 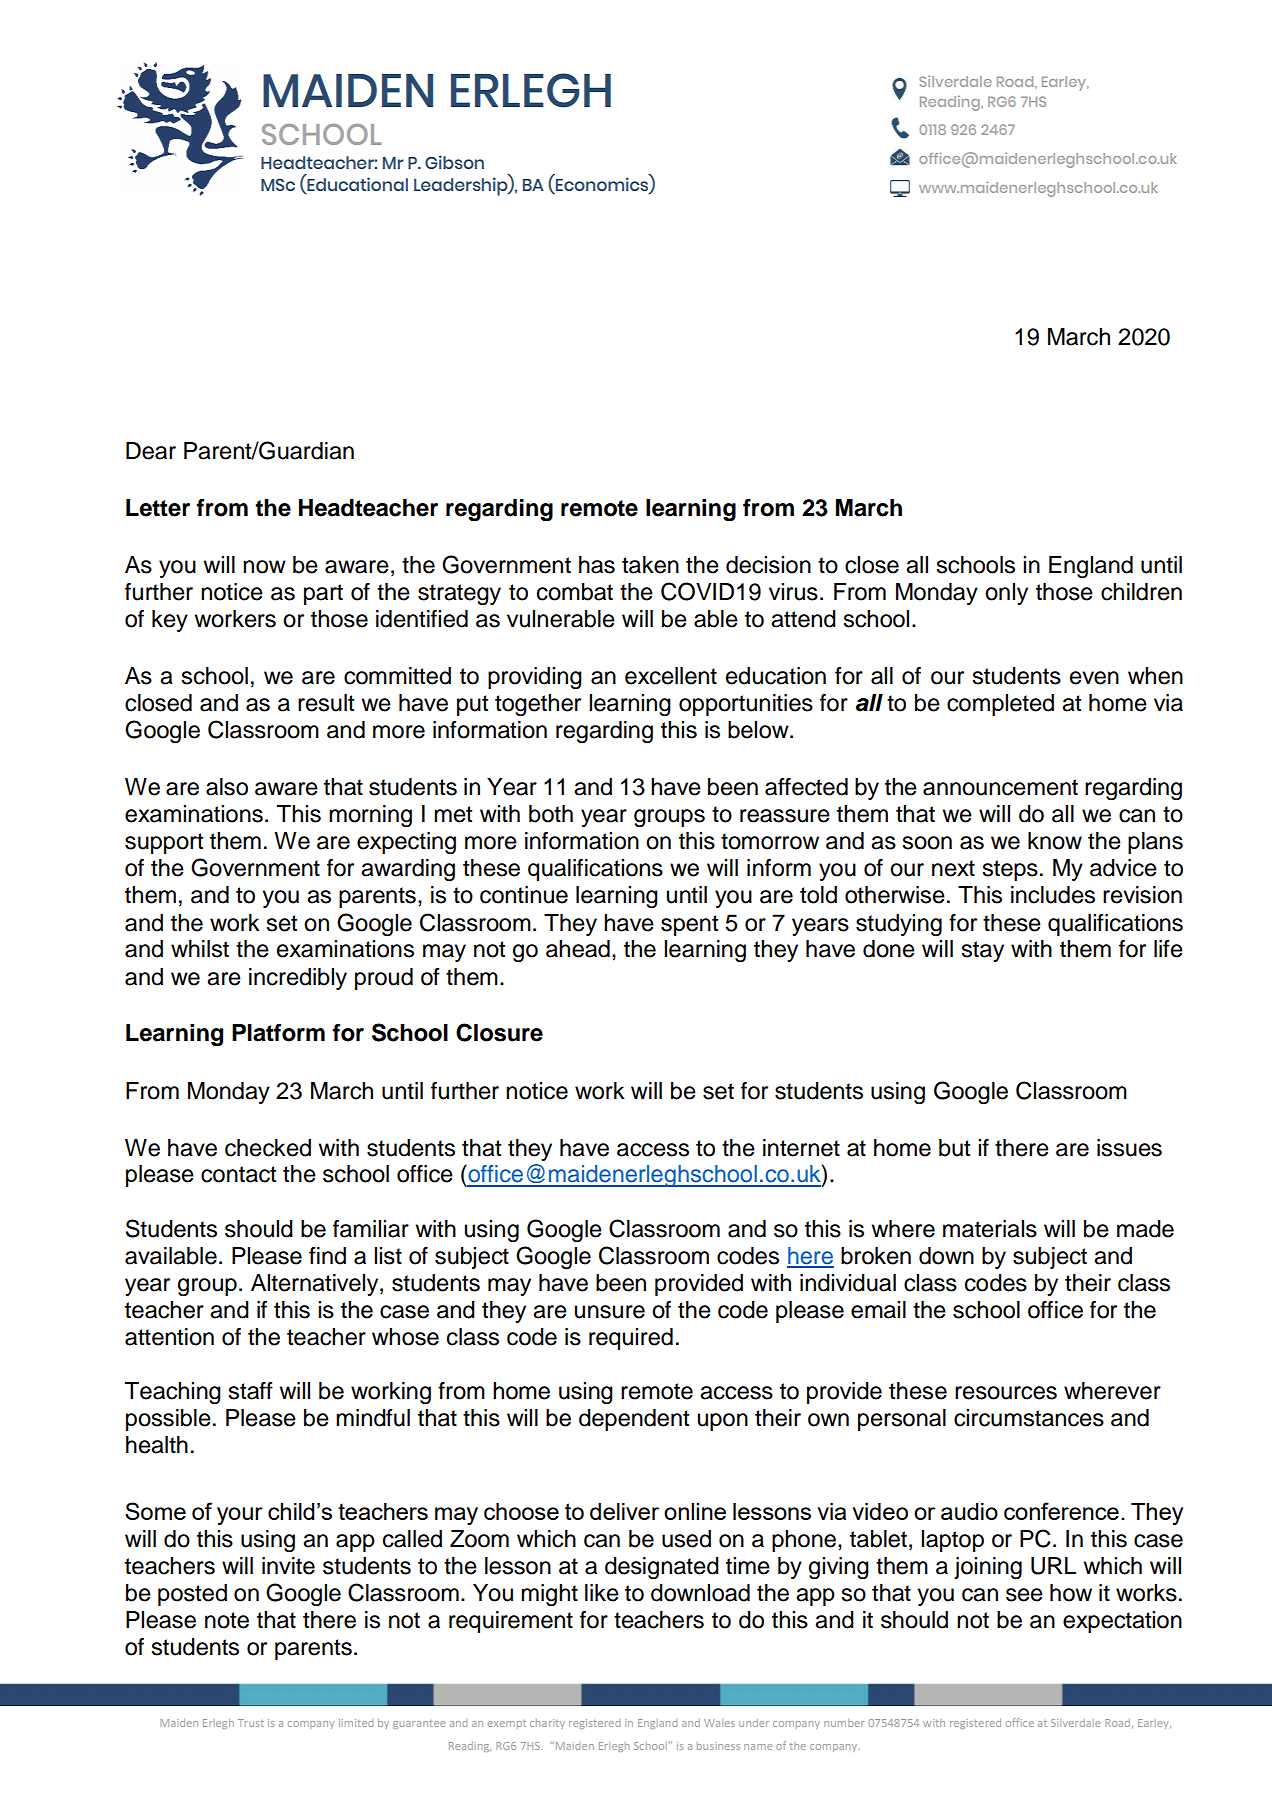 I want to click on staff, so click(x=250, y=1391).
